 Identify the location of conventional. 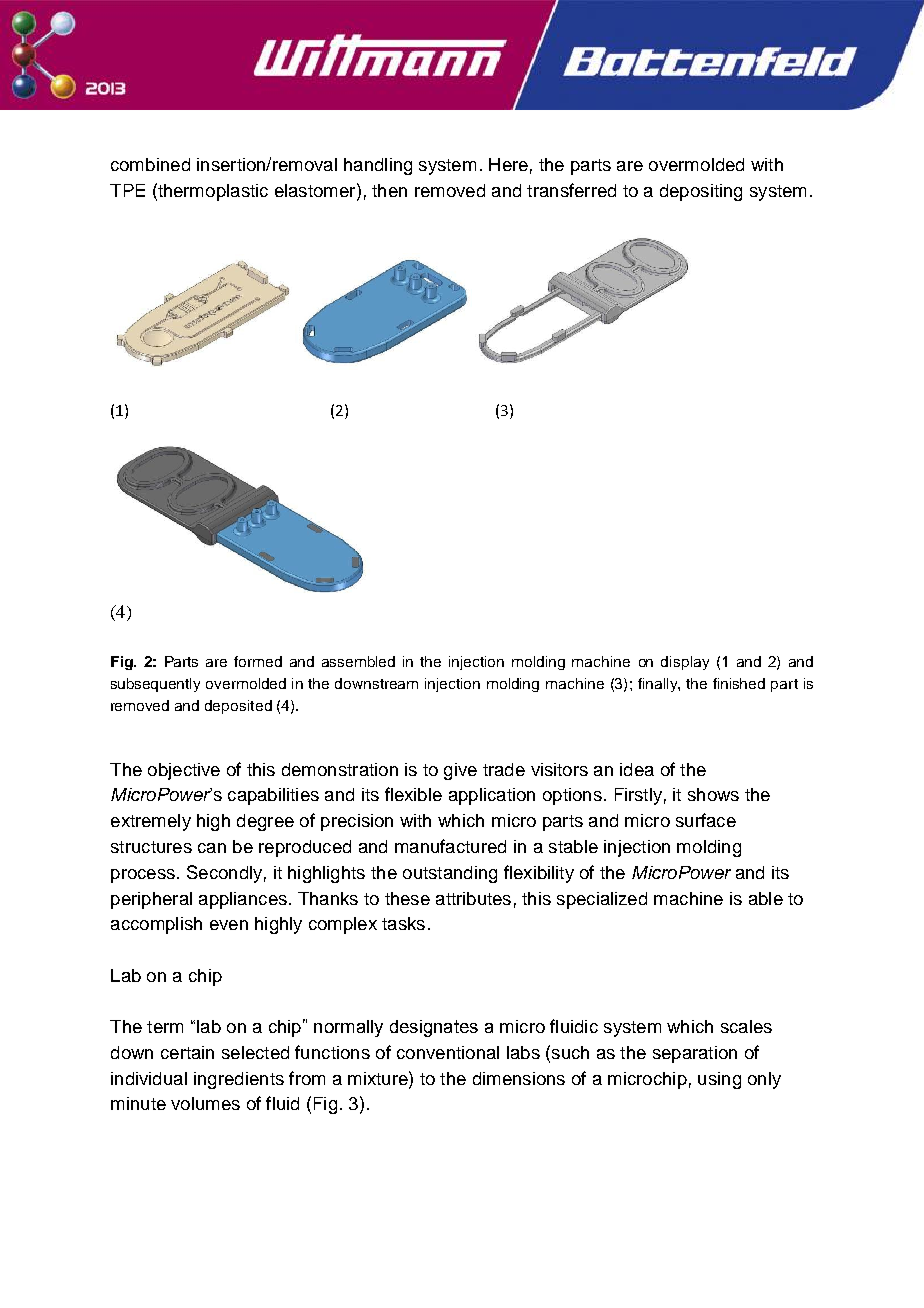
(448, 1052).
